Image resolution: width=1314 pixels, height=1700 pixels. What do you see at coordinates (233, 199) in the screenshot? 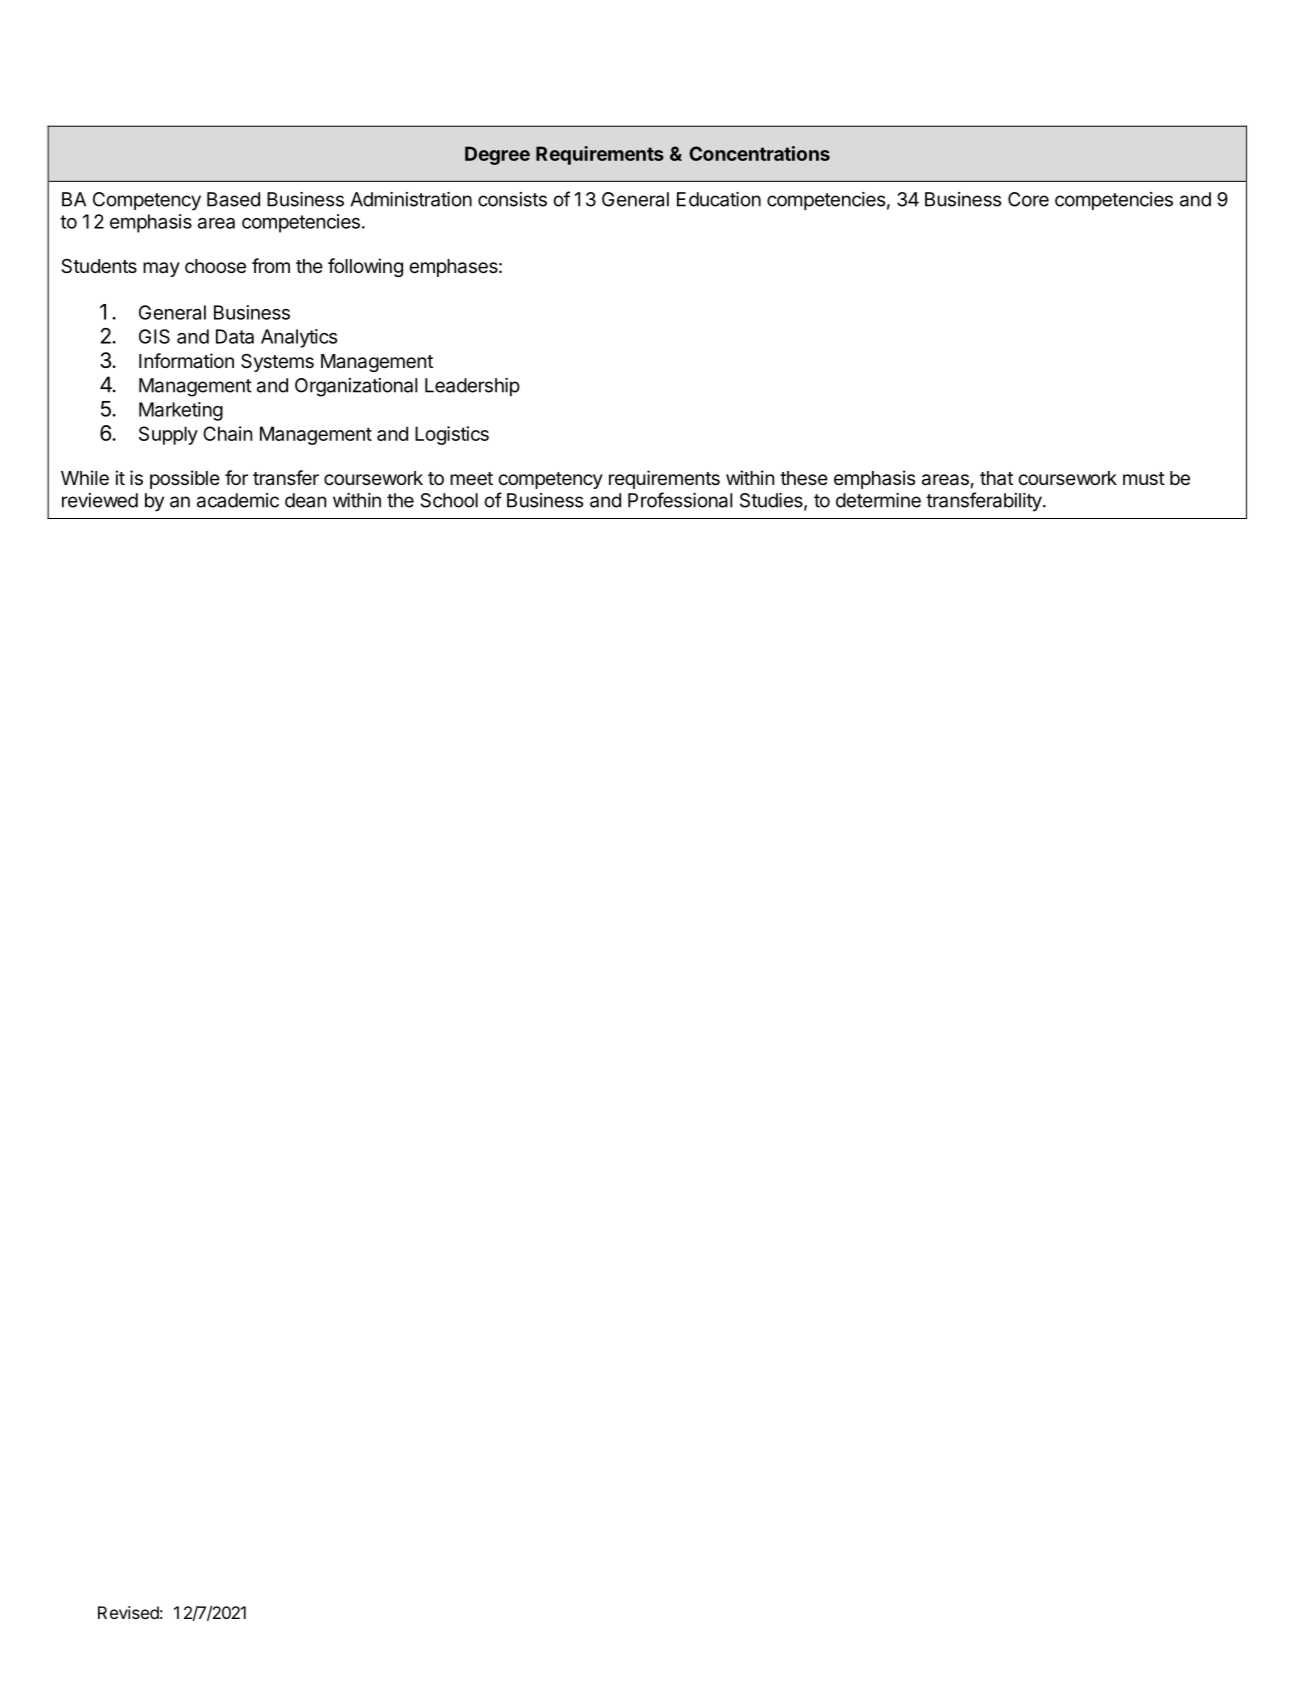
I see `Based` at bounding box center [233, 199].
